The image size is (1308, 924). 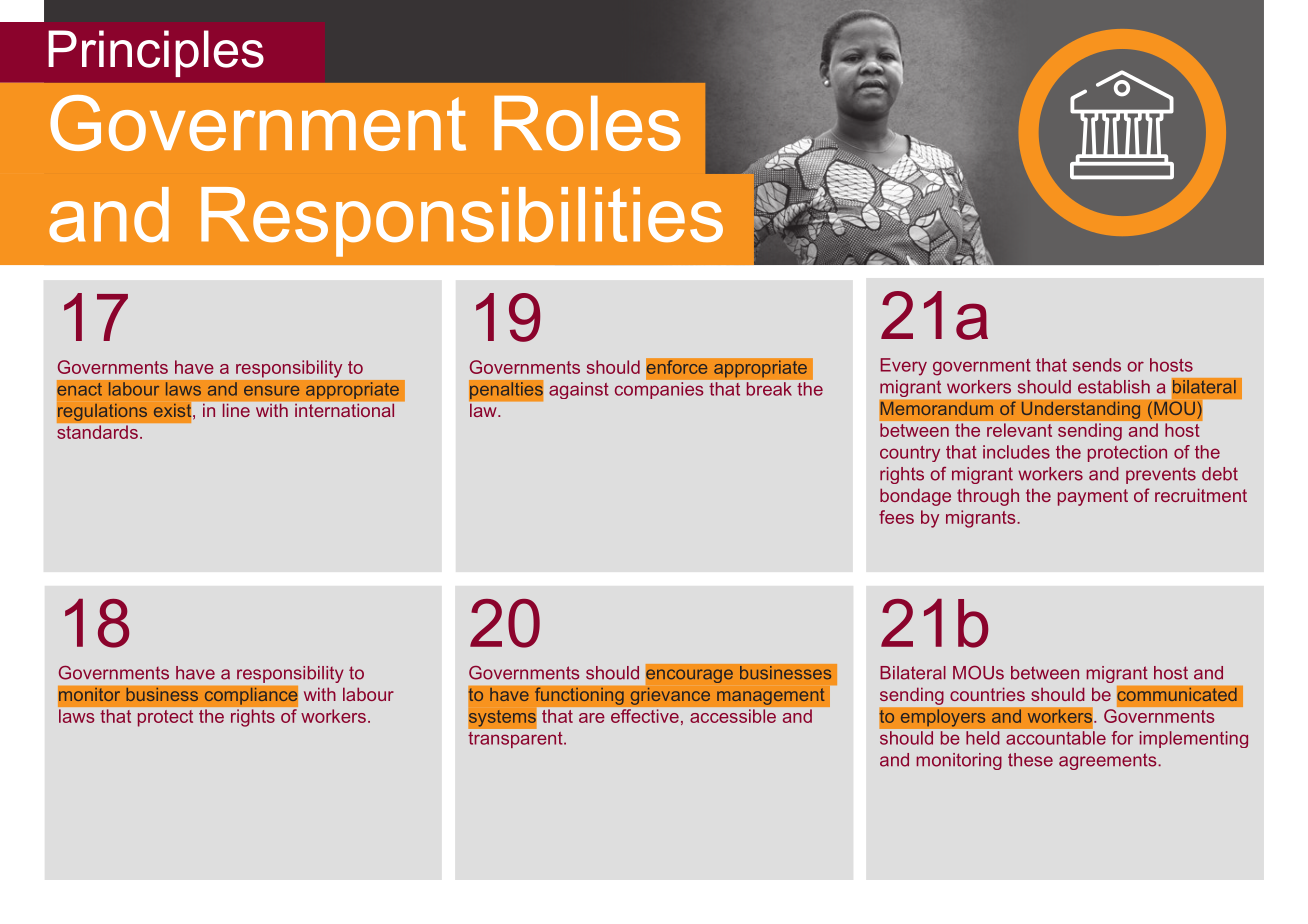 What do you see at coordinates (769, 389) in the document?
I see `break` at bounding box center [769, 389].
